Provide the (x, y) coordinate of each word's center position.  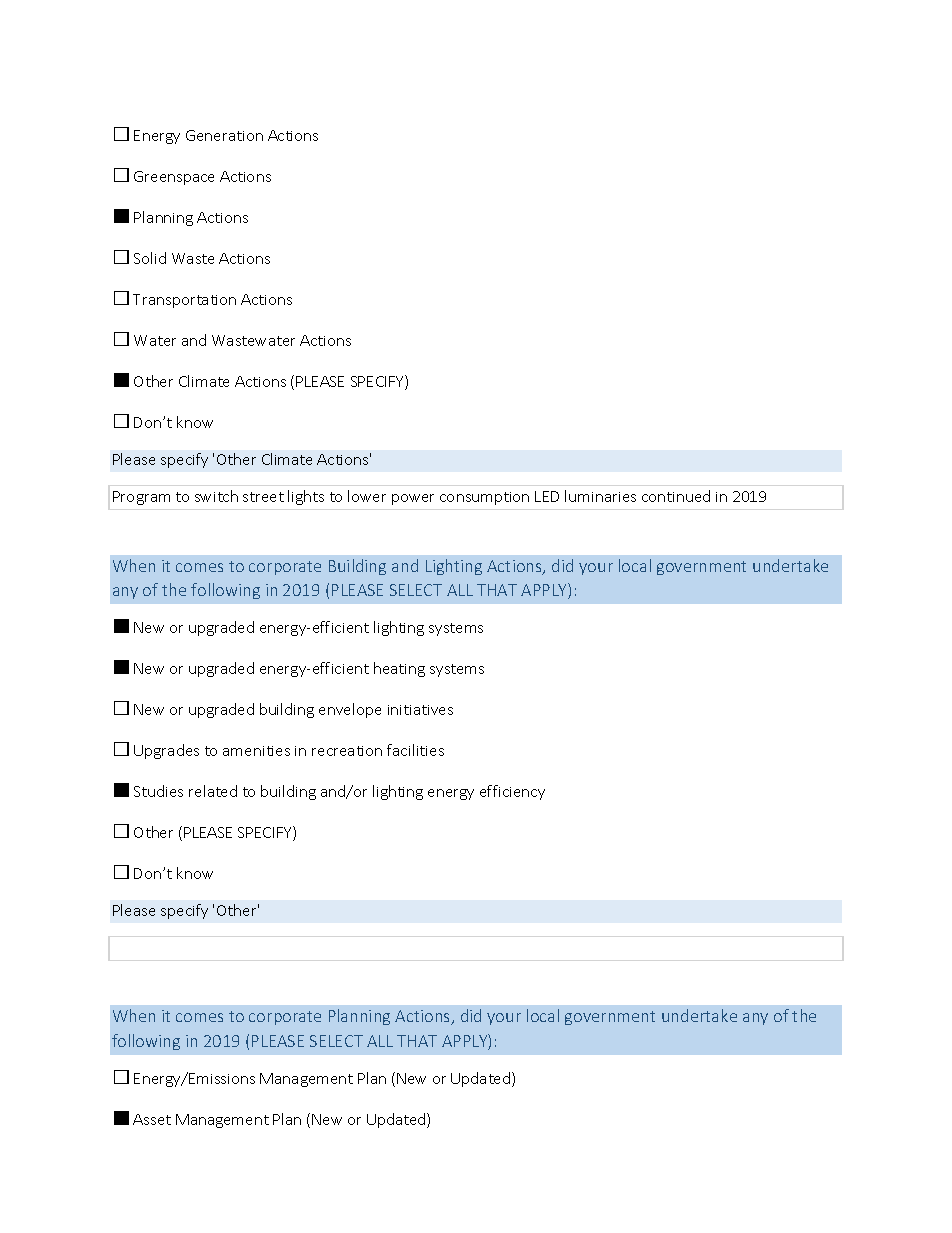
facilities (415, 750)
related (213, 791)
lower (367, 496)
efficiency (512, 792)
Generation (224, 135)
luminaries (600, 496)
